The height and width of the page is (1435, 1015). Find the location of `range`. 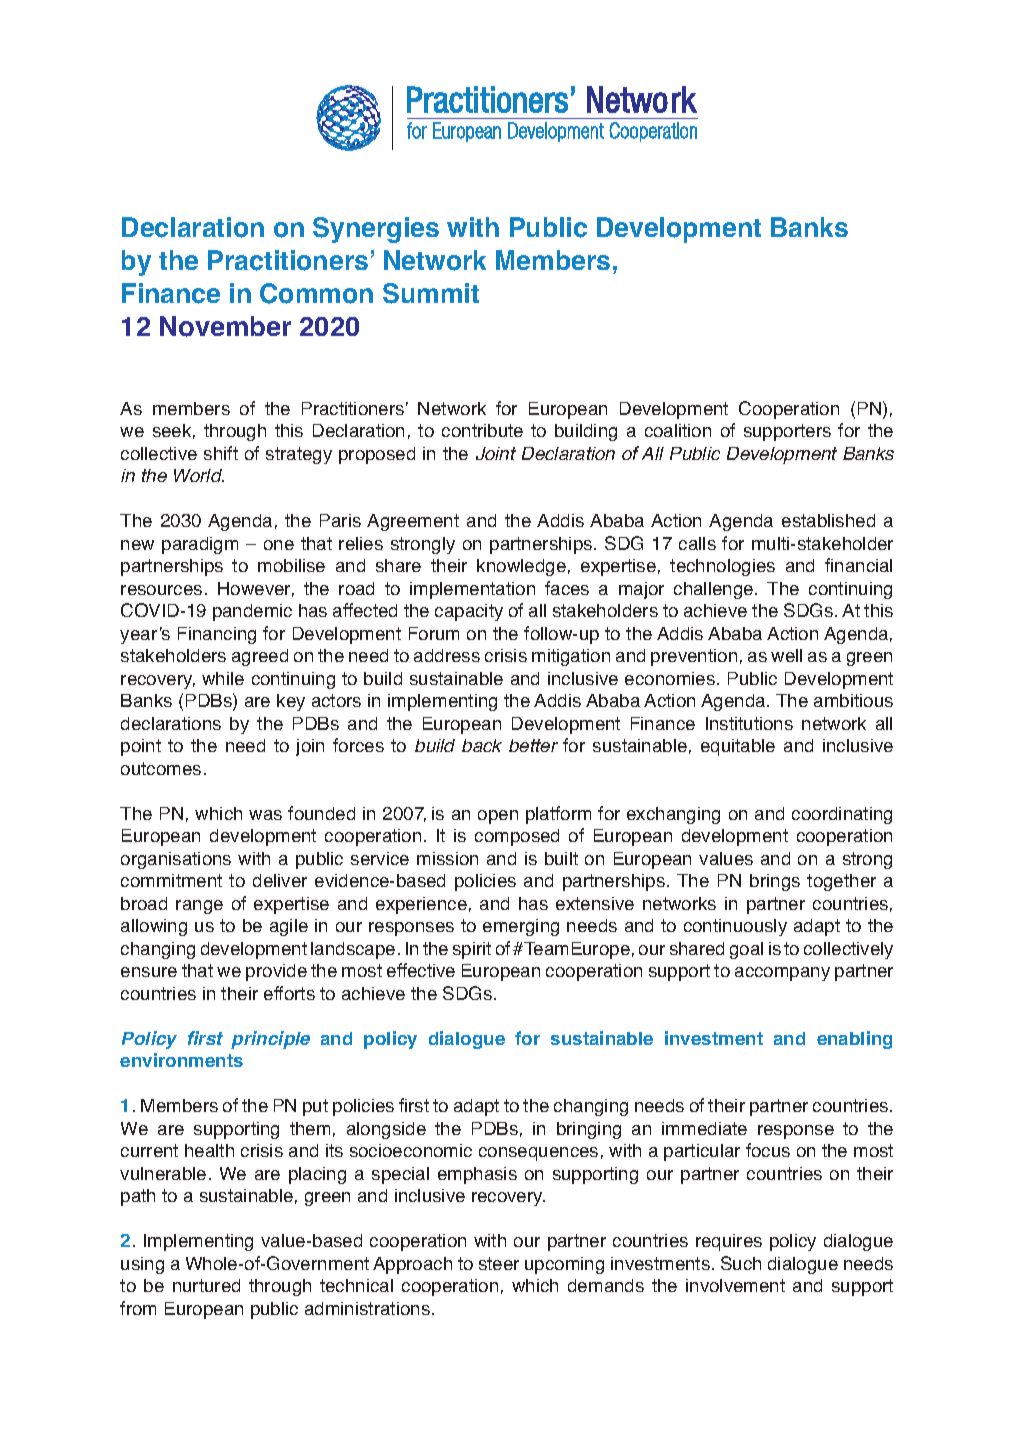

range is located at coordinates (199, 907).
